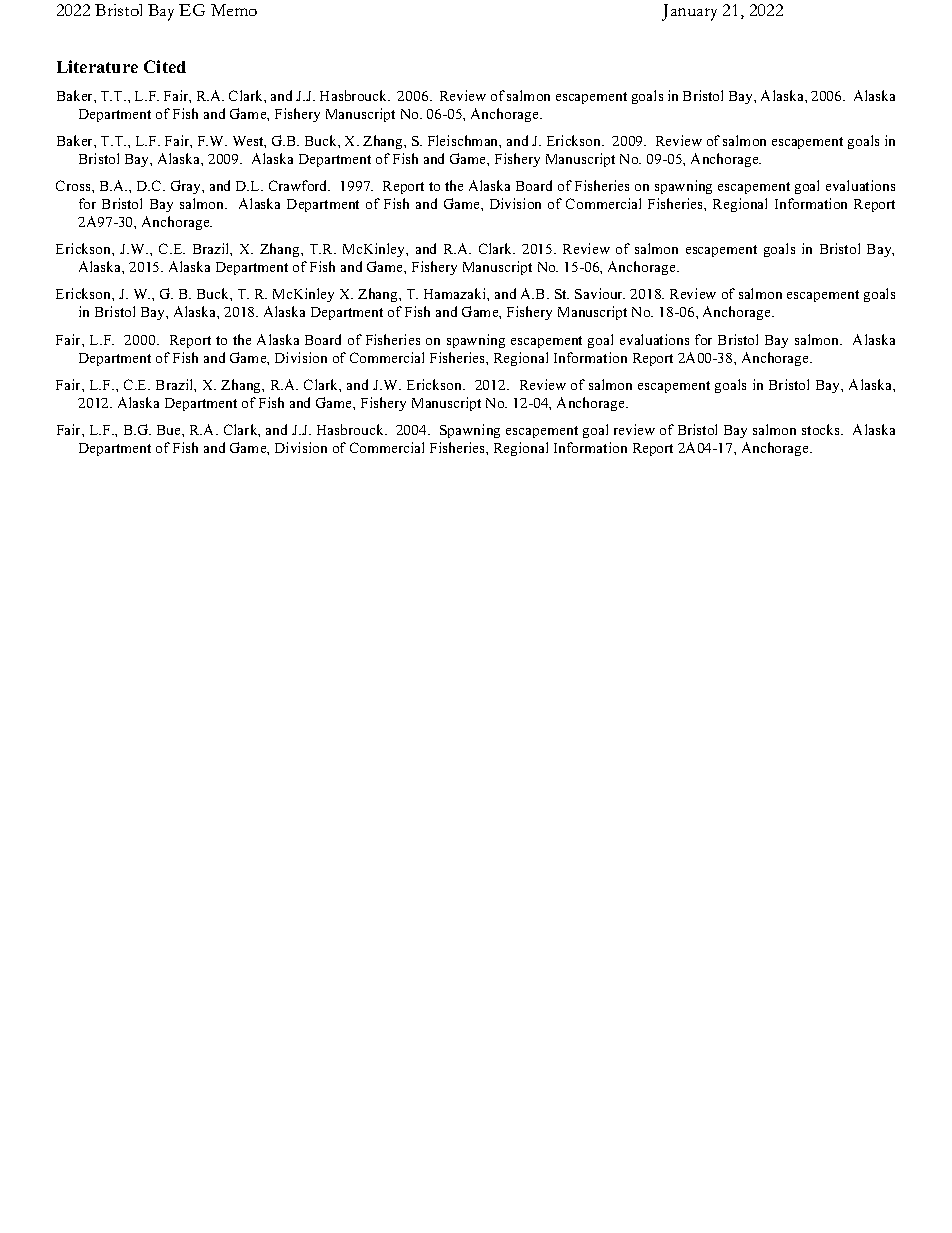  Describe the element at coordinates (689, 12) in the screenshot. I see `January` at that location.
